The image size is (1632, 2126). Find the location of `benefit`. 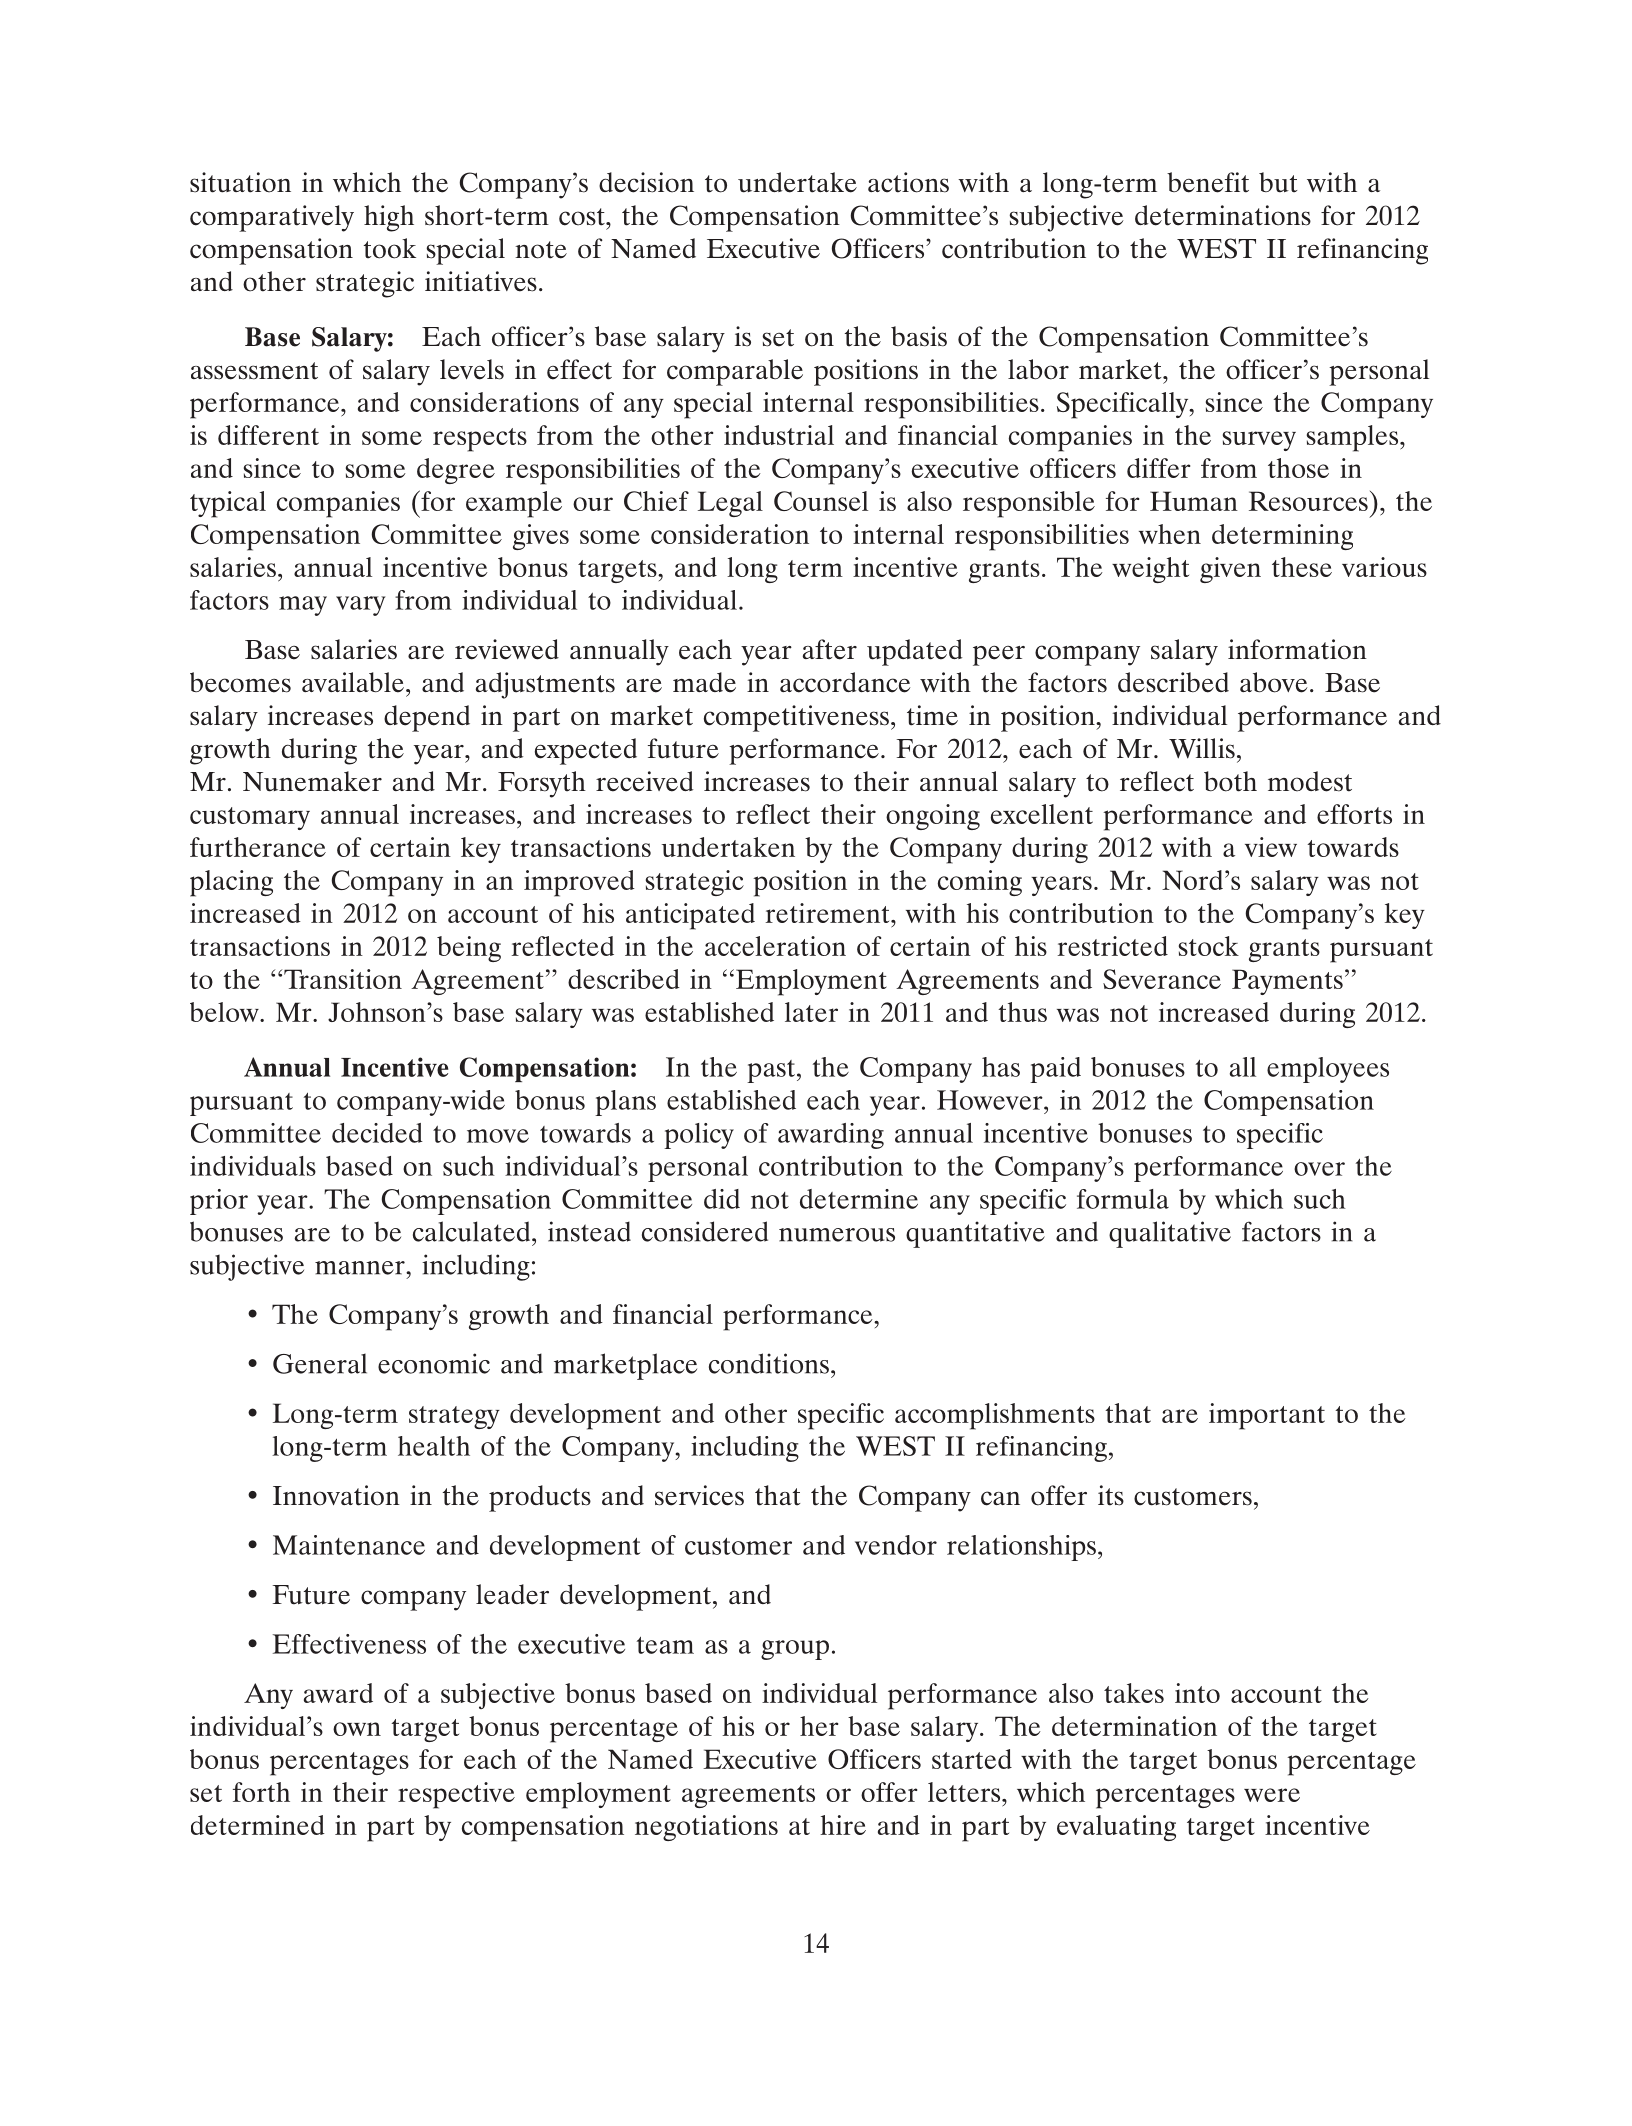

benefit is located at coordinates (1208, 182).
